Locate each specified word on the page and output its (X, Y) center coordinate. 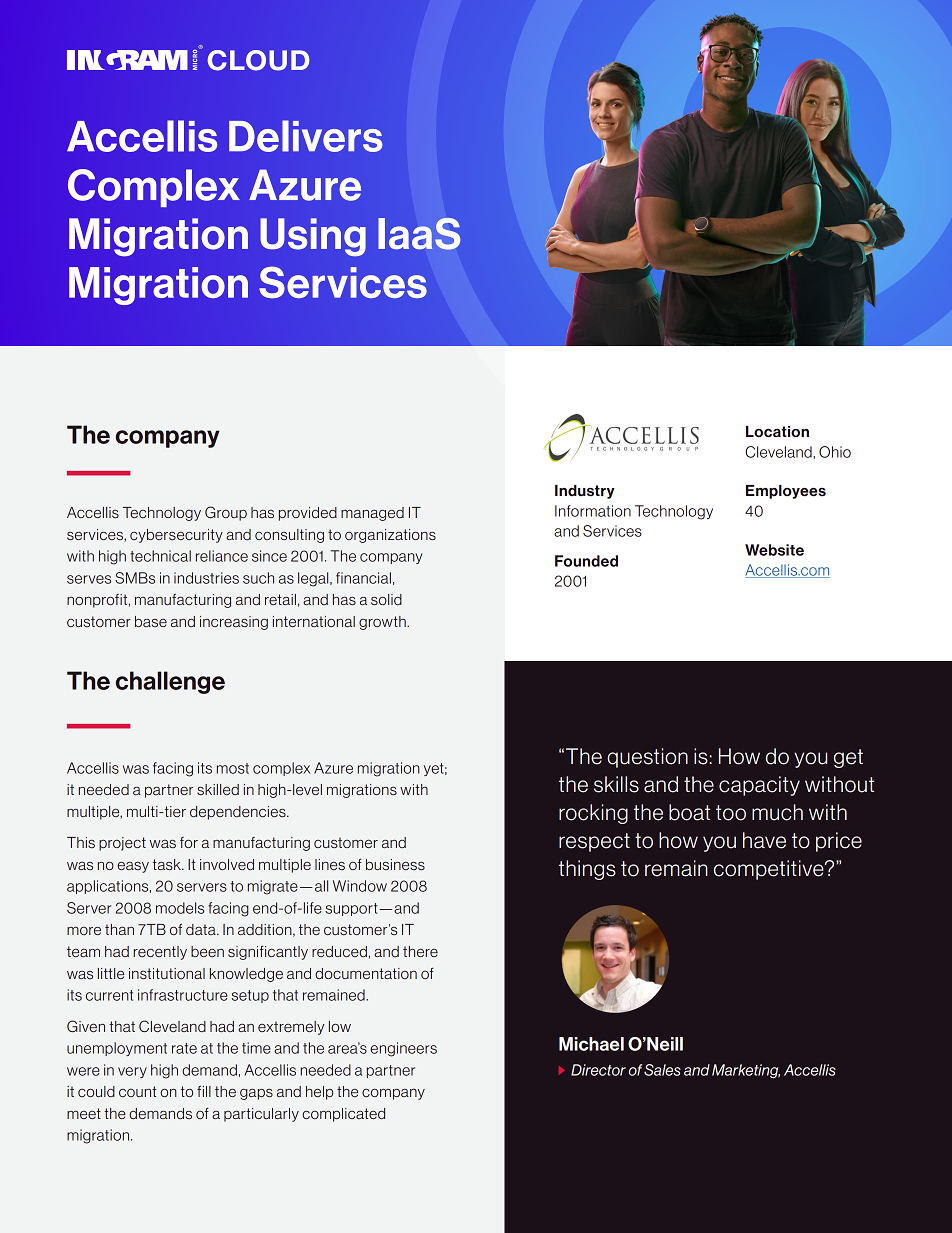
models (180, 908)
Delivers (306, 136)
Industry (585, 492)
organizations (390, 536)
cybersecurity (176, 536)
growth (383, 623)
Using (313, 237)
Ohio (835, 452)
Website (774, 550)
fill (204, 1091)
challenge (170, 682)
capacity (759, 786)
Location (777, 432)
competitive (770, 870)
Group (226, 513)
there (420, 951)
